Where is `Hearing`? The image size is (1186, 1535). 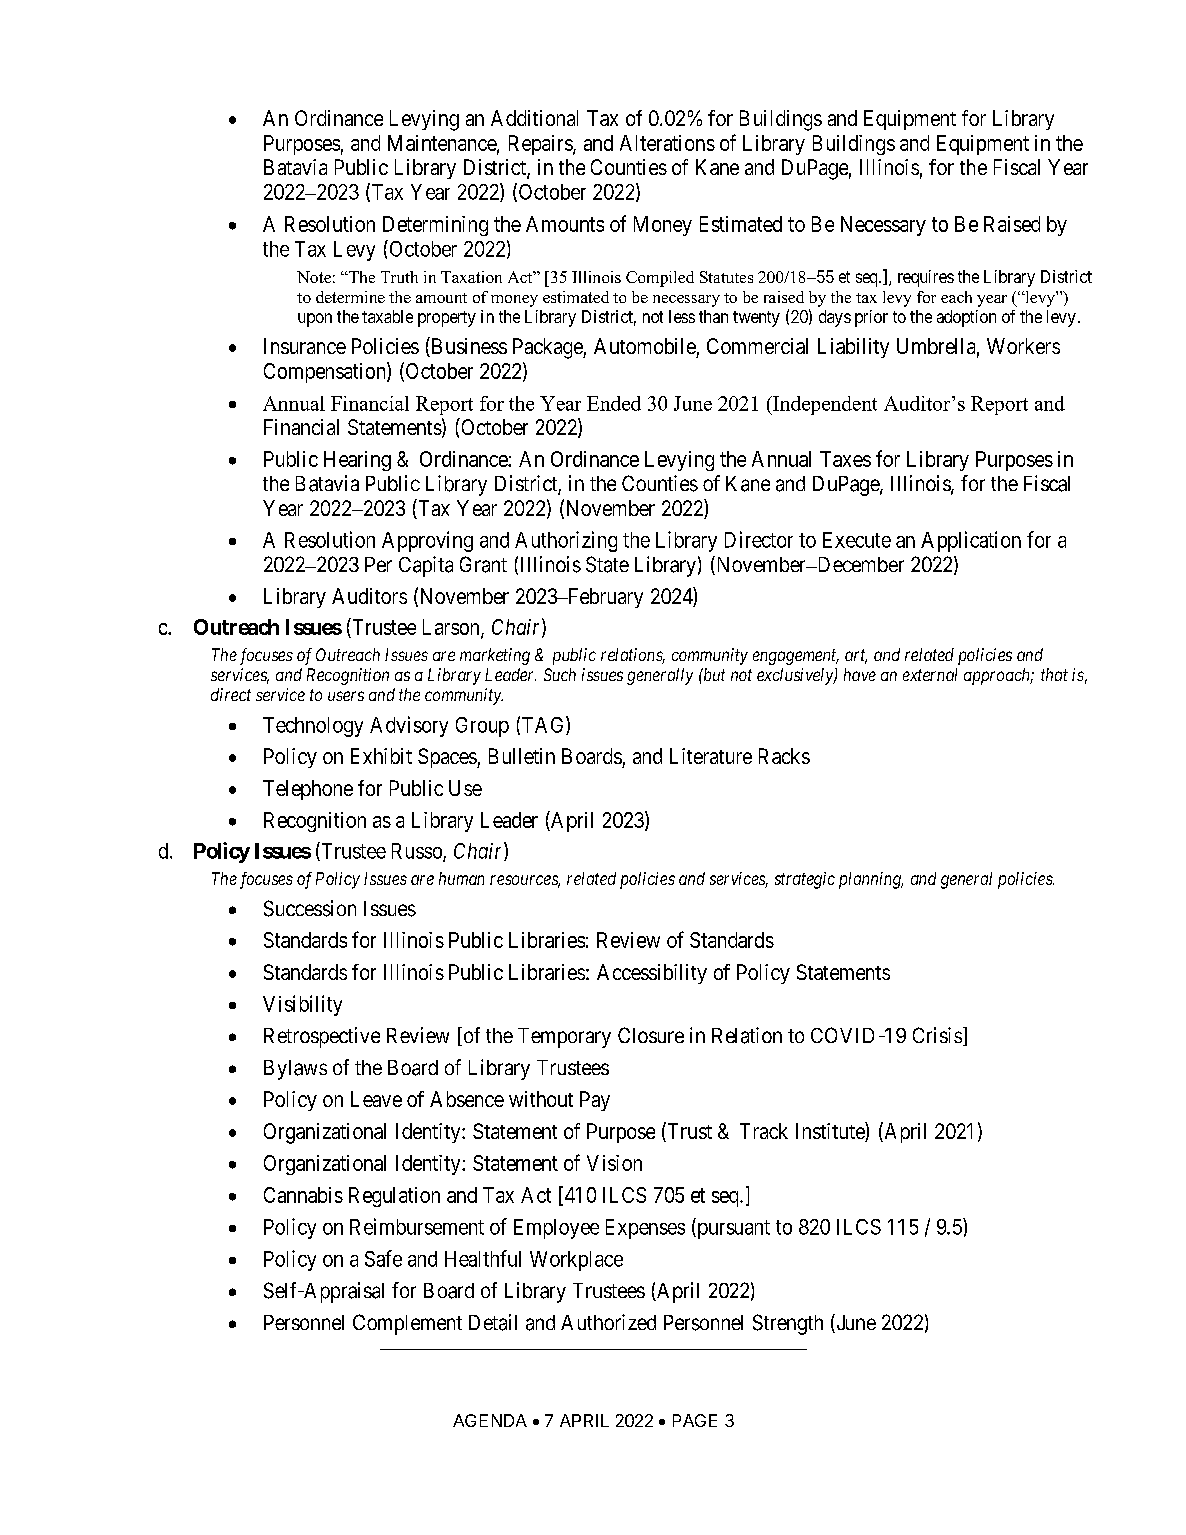 Hearing is located at coordinates (357, 461).
